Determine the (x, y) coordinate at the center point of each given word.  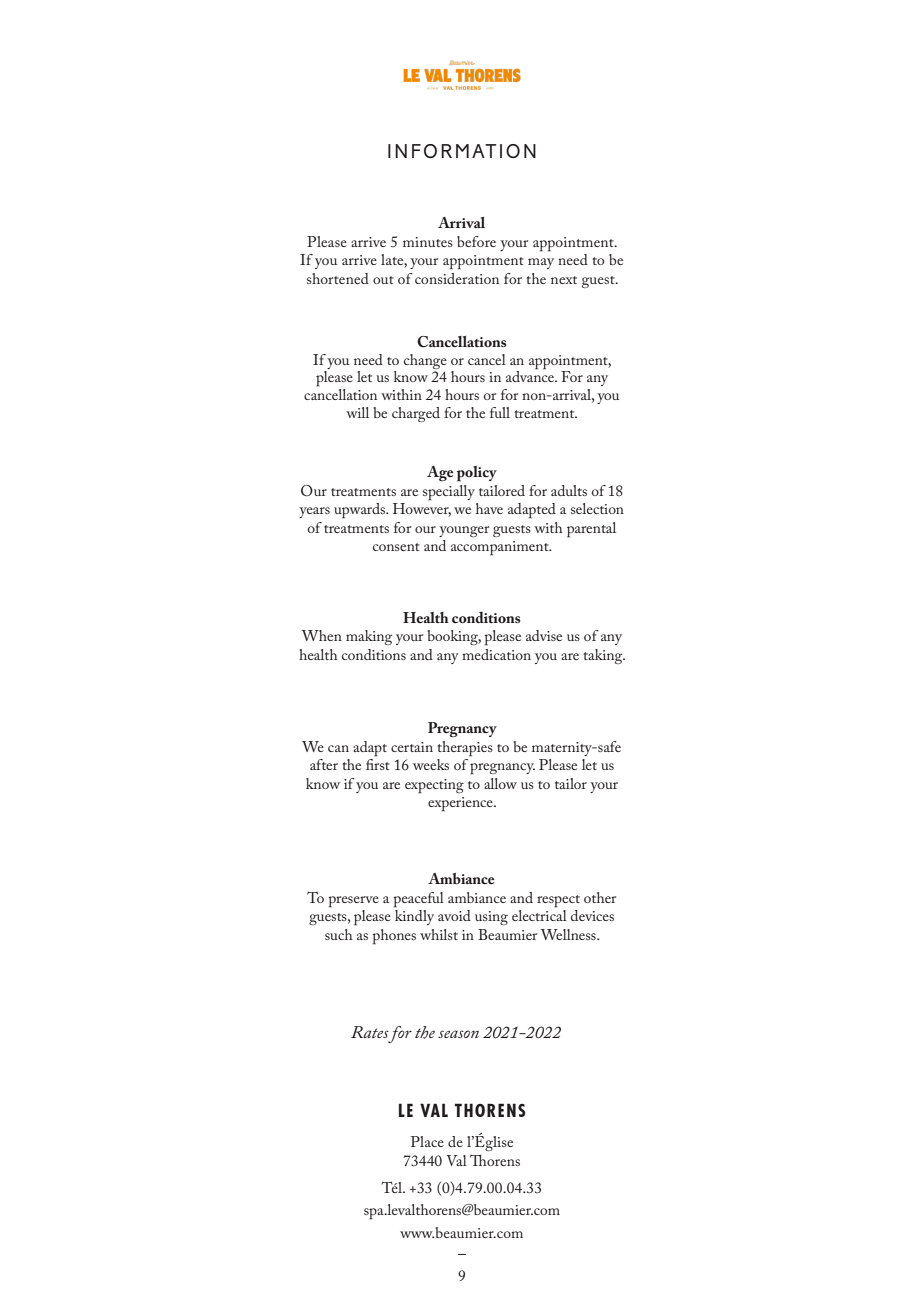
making (369, 637)
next (564, 280)
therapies (465, 749)
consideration (457, 278)
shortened (338, 278)
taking (604, 656)
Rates (370, 1032)
